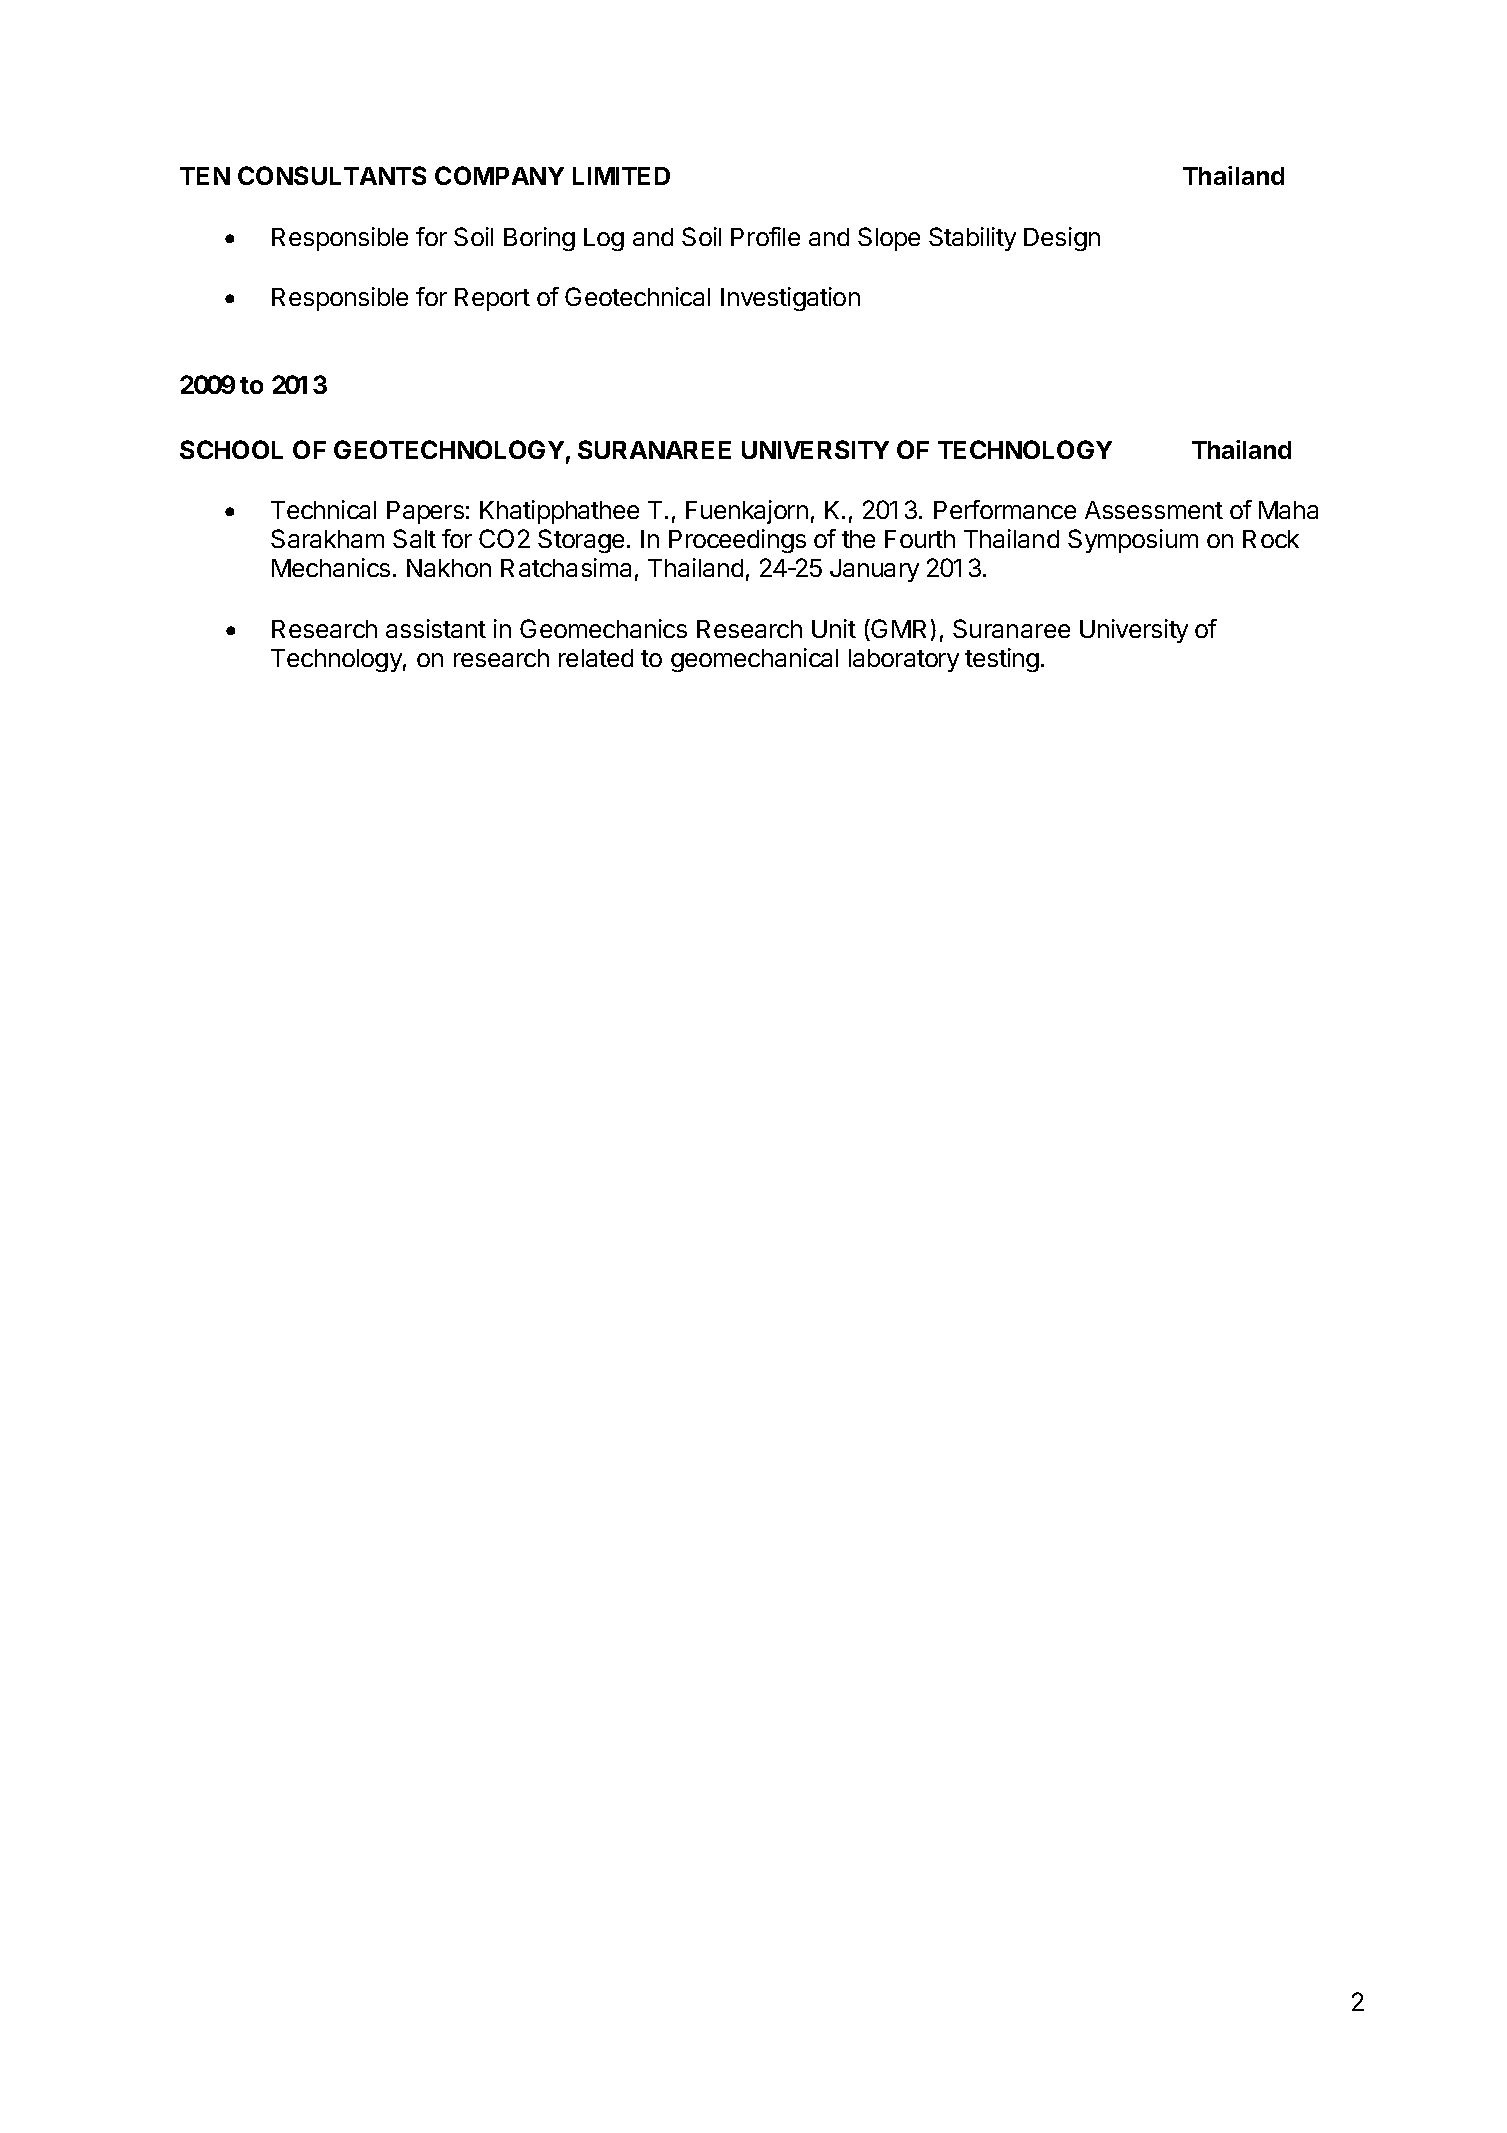 This screenshot has width=1507, height=2133. I want to click on Unit, so click(834, 628).
